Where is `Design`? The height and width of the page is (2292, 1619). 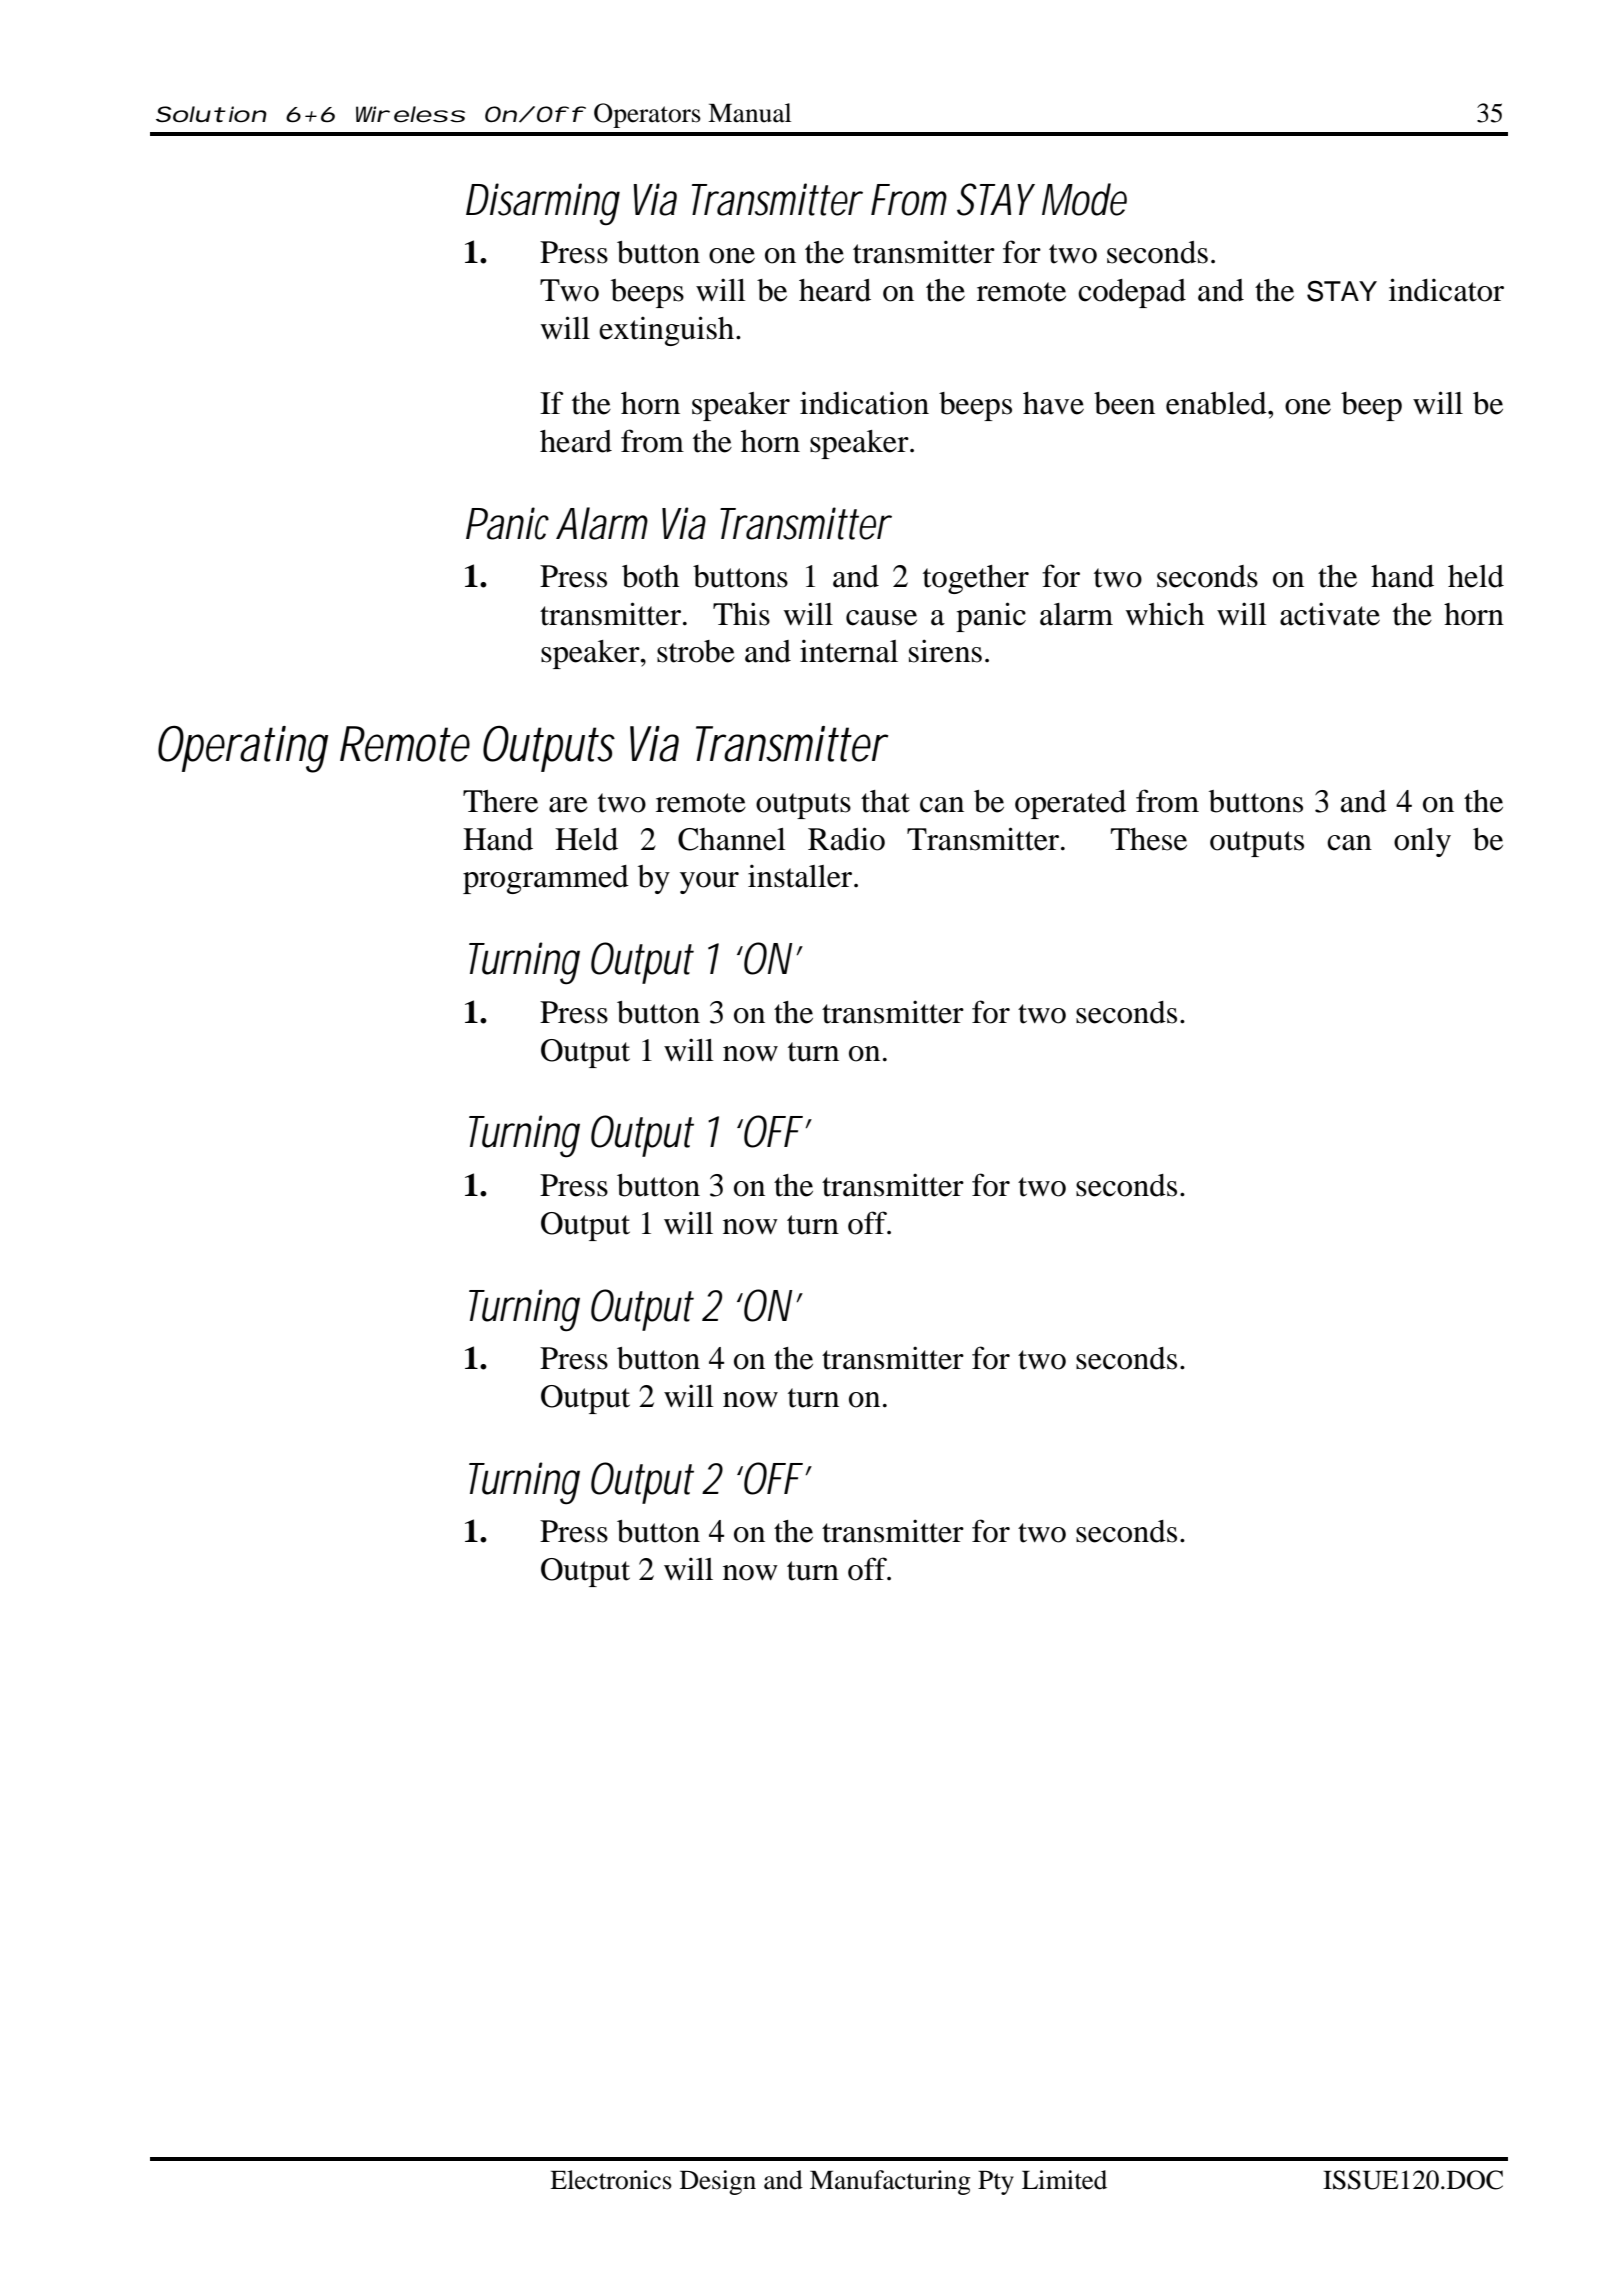
Design is located at coordinates (718, 2182).
